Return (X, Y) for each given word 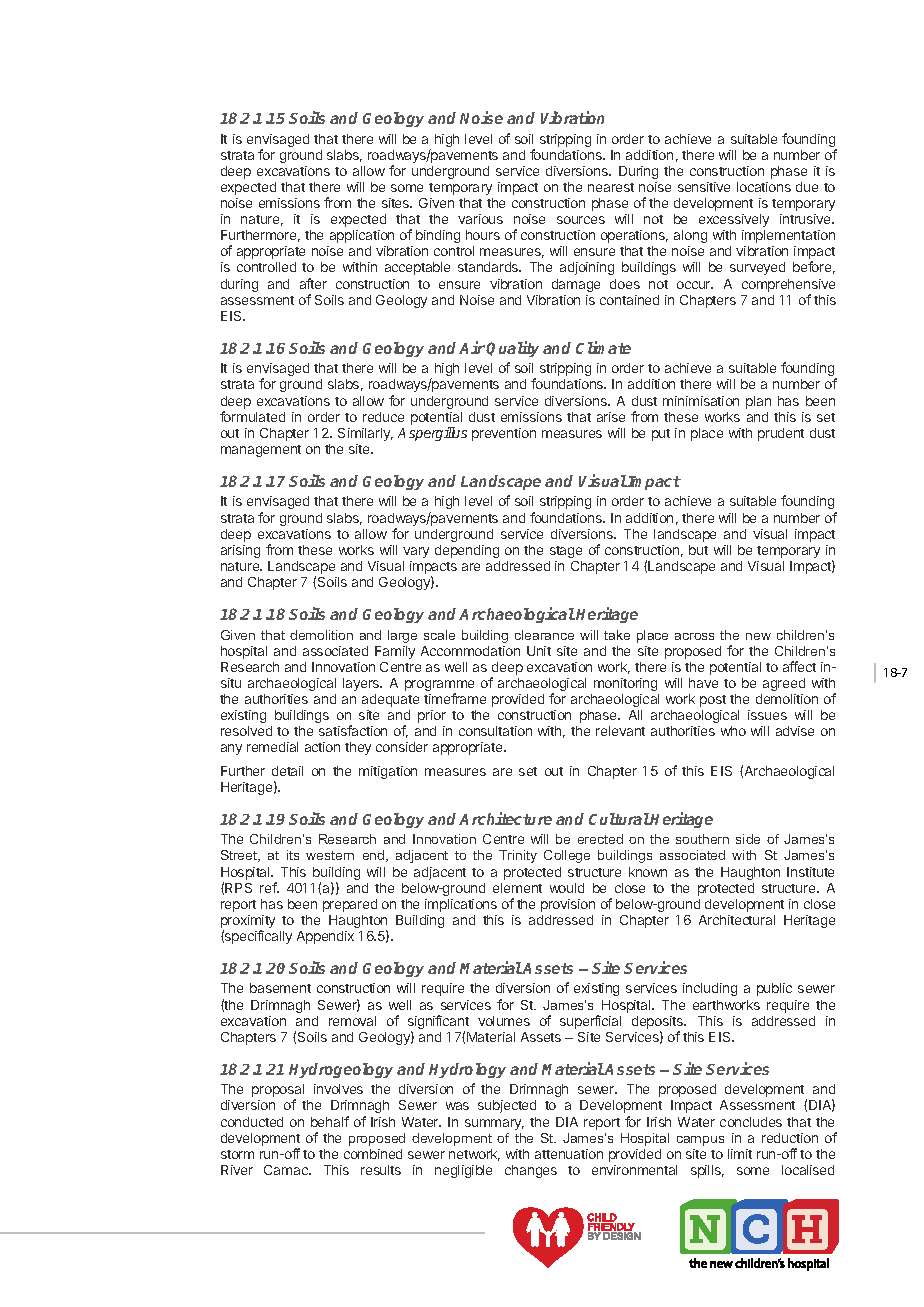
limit (740, 1154)
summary (494, 1124)
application (362, 236)
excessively (734, 220)
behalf (330, 1121)
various (480, 219)
